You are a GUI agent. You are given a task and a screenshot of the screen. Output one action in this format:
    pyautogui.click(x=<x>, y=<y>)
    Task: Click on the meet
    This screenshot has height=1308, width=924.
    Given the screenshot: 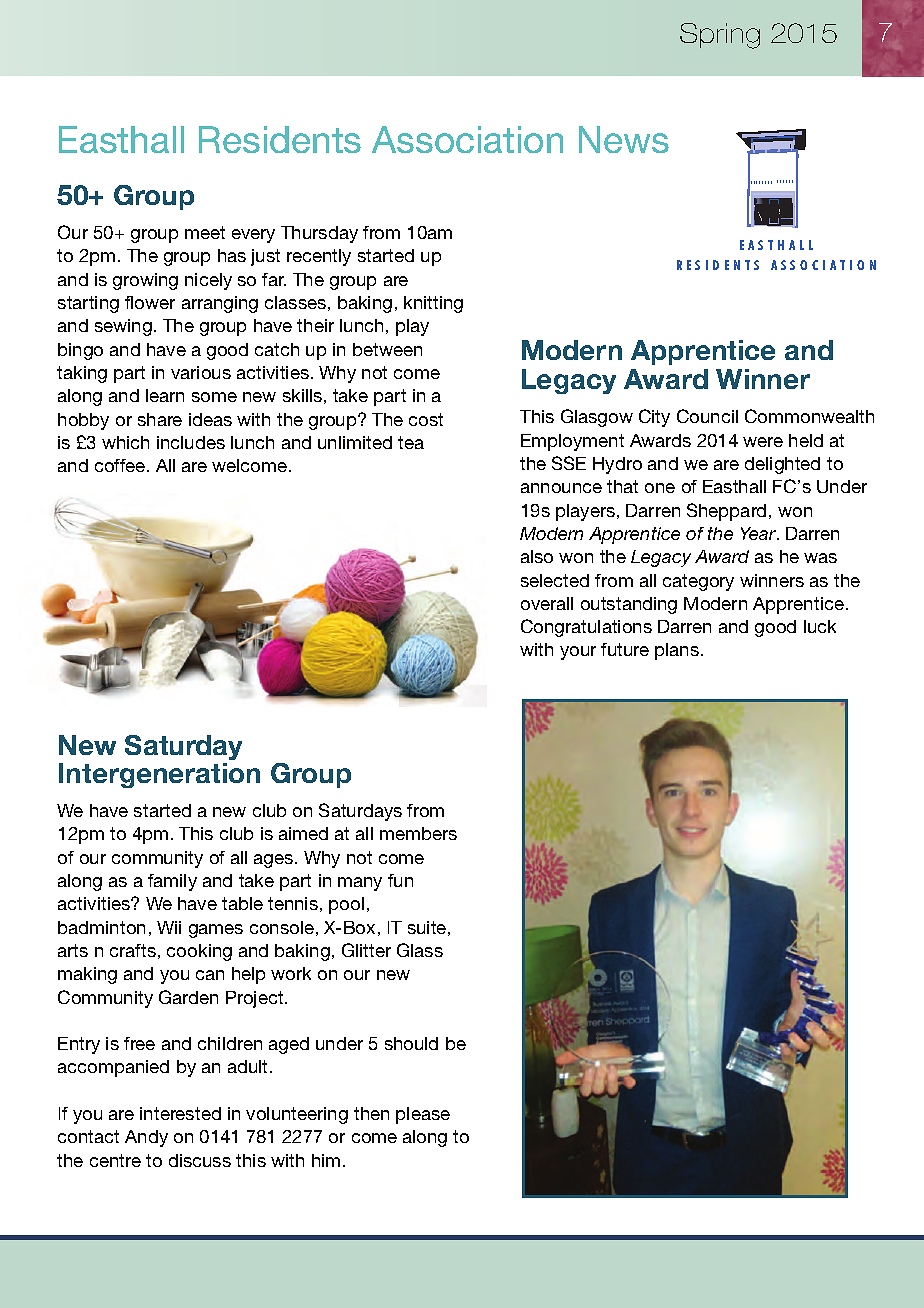 What is the action you would take?
    pyautogui.click(x=205, y=232)
